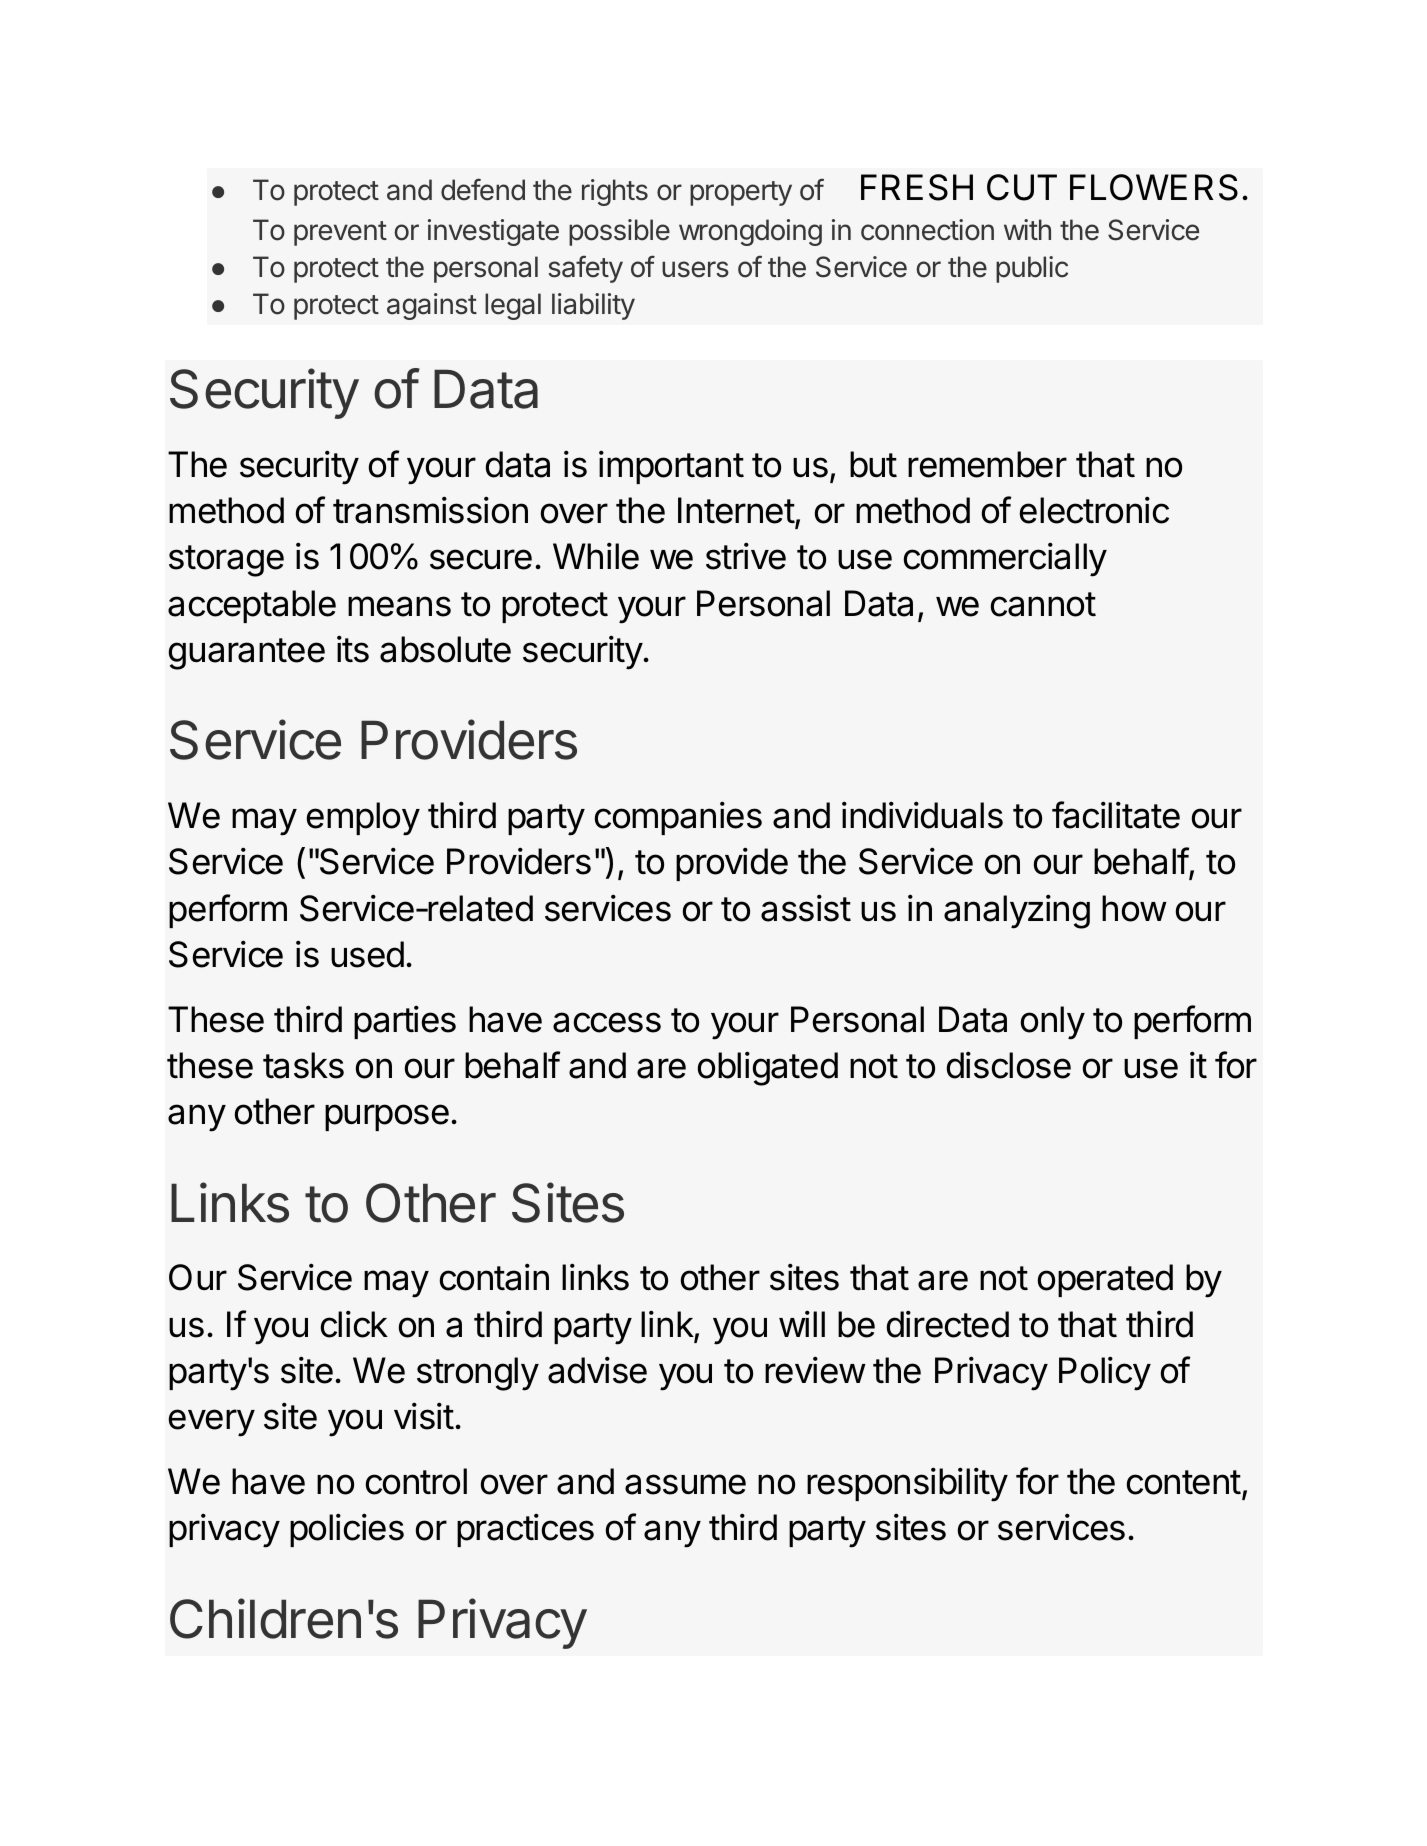 This screenshot has height=1846, width=1427. I want to click on with, so click(1027, 229).
